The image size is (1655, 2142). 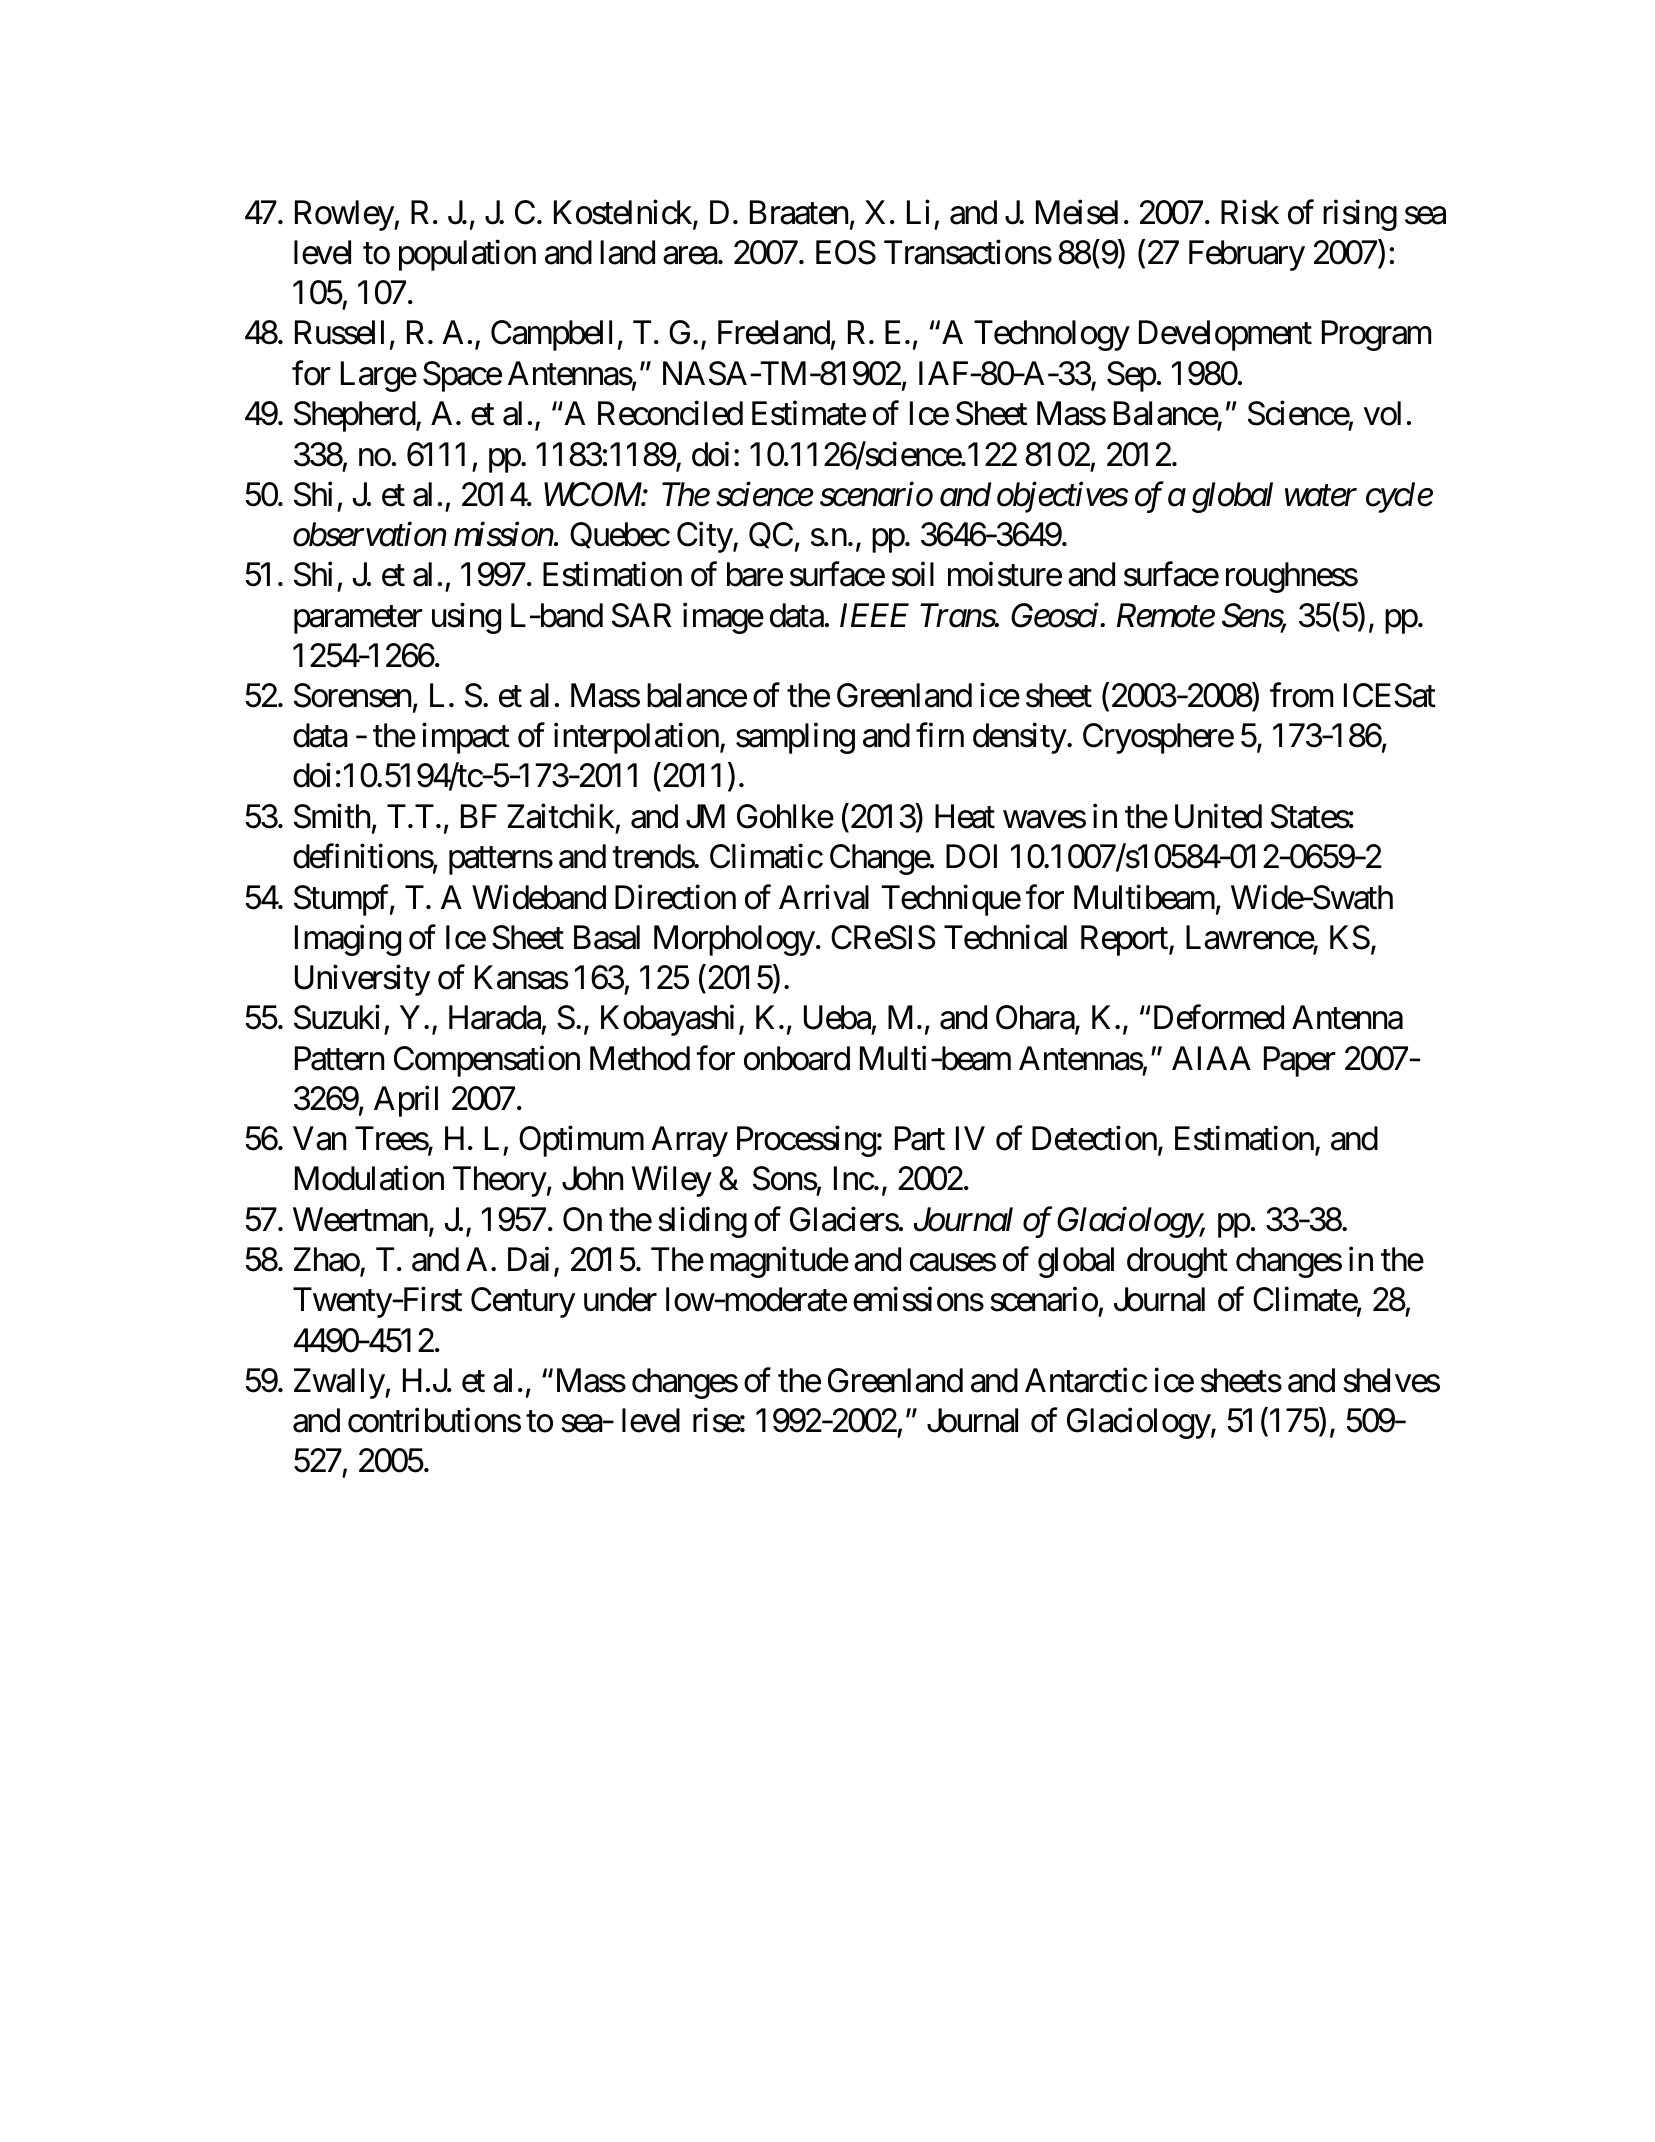 I want to click on onboard, so click(x=797, y=1058).
